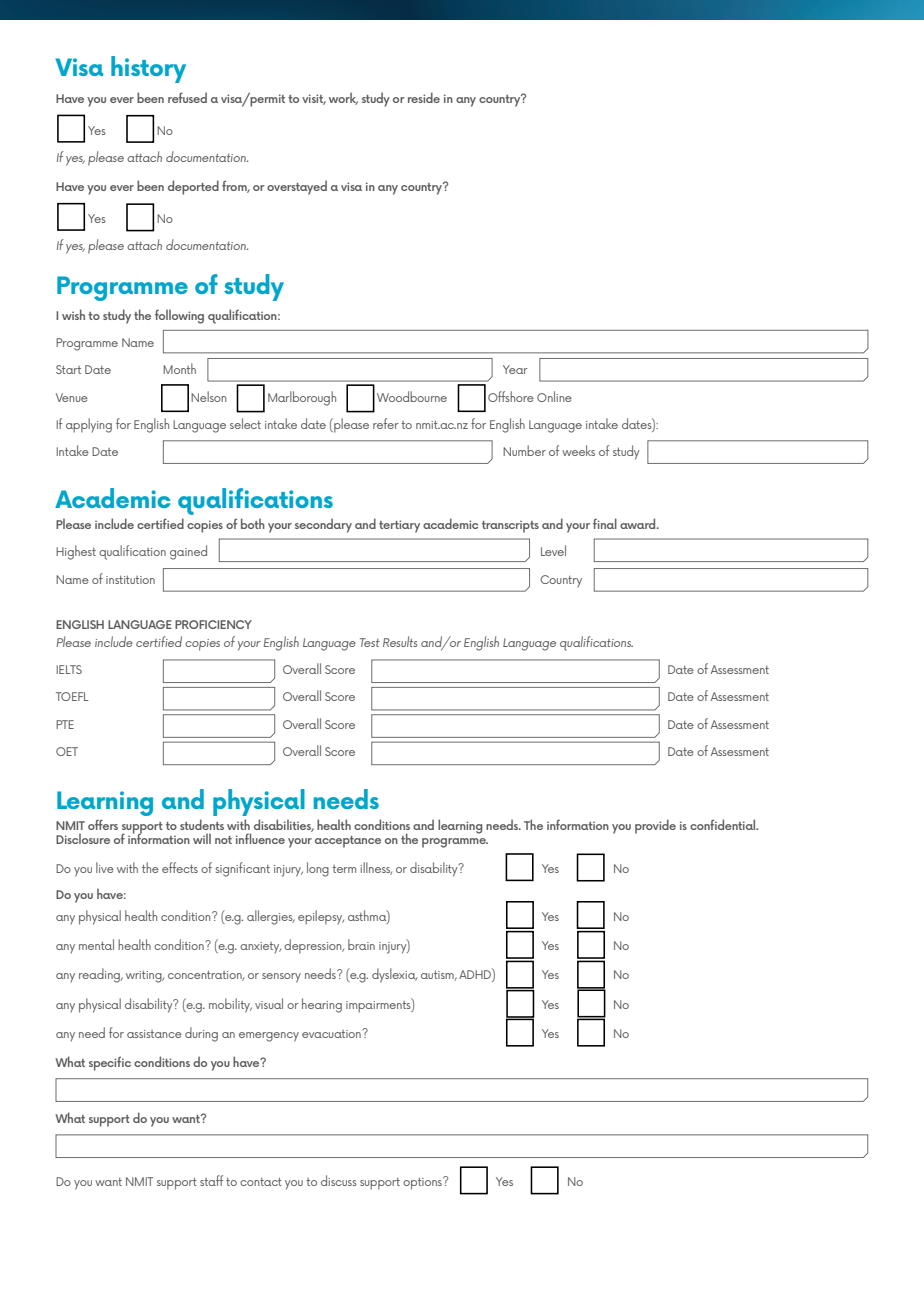 Image resolution: width=924 pixels, height=1308 pixels. Describe the element at coordinates (386, 423) in the image. I see `refer` at that location.
